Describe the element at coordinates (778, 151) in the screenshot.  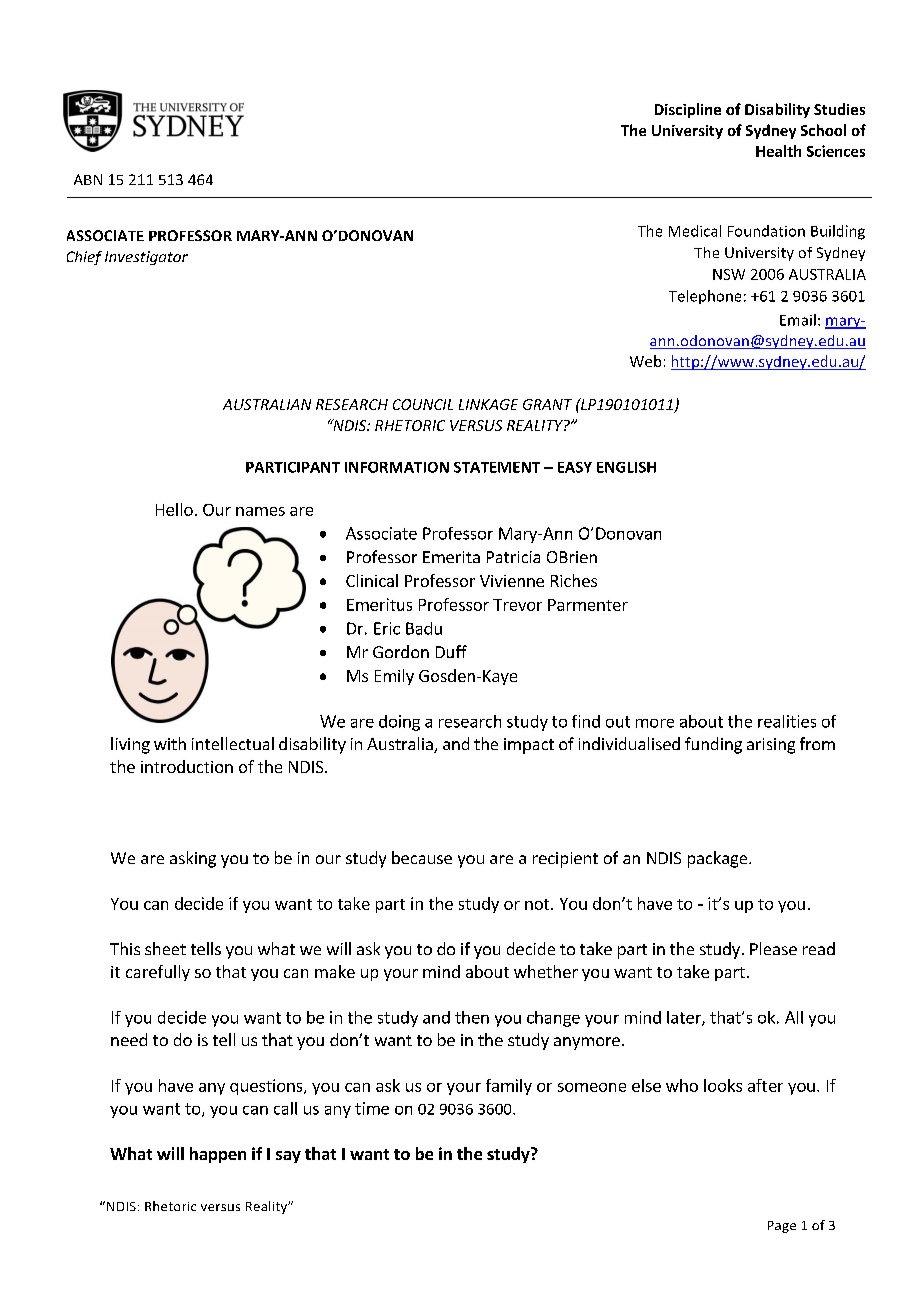
I see `Health` at that location.
